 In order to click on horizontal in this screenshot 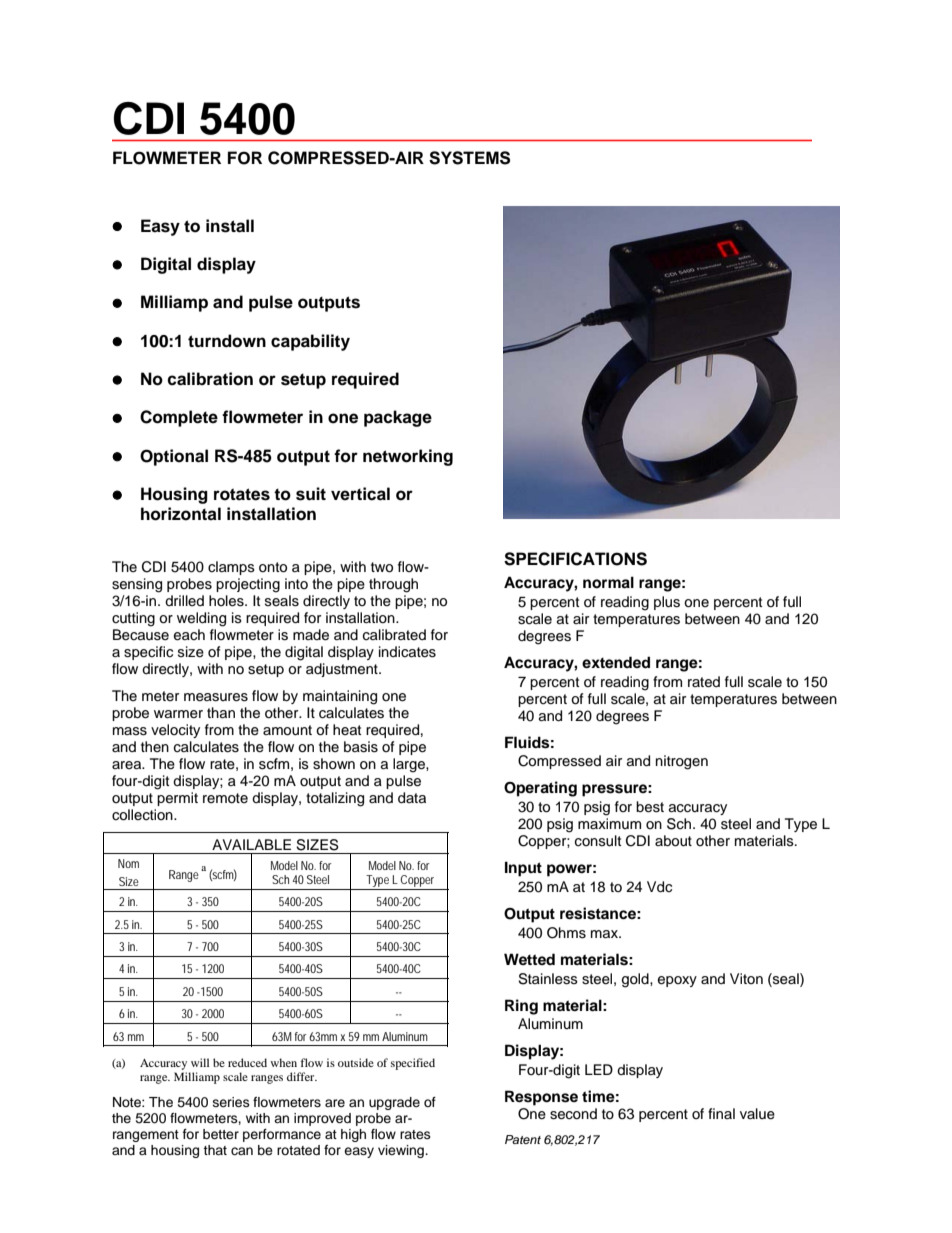, I will do `click(181, 514)`.
